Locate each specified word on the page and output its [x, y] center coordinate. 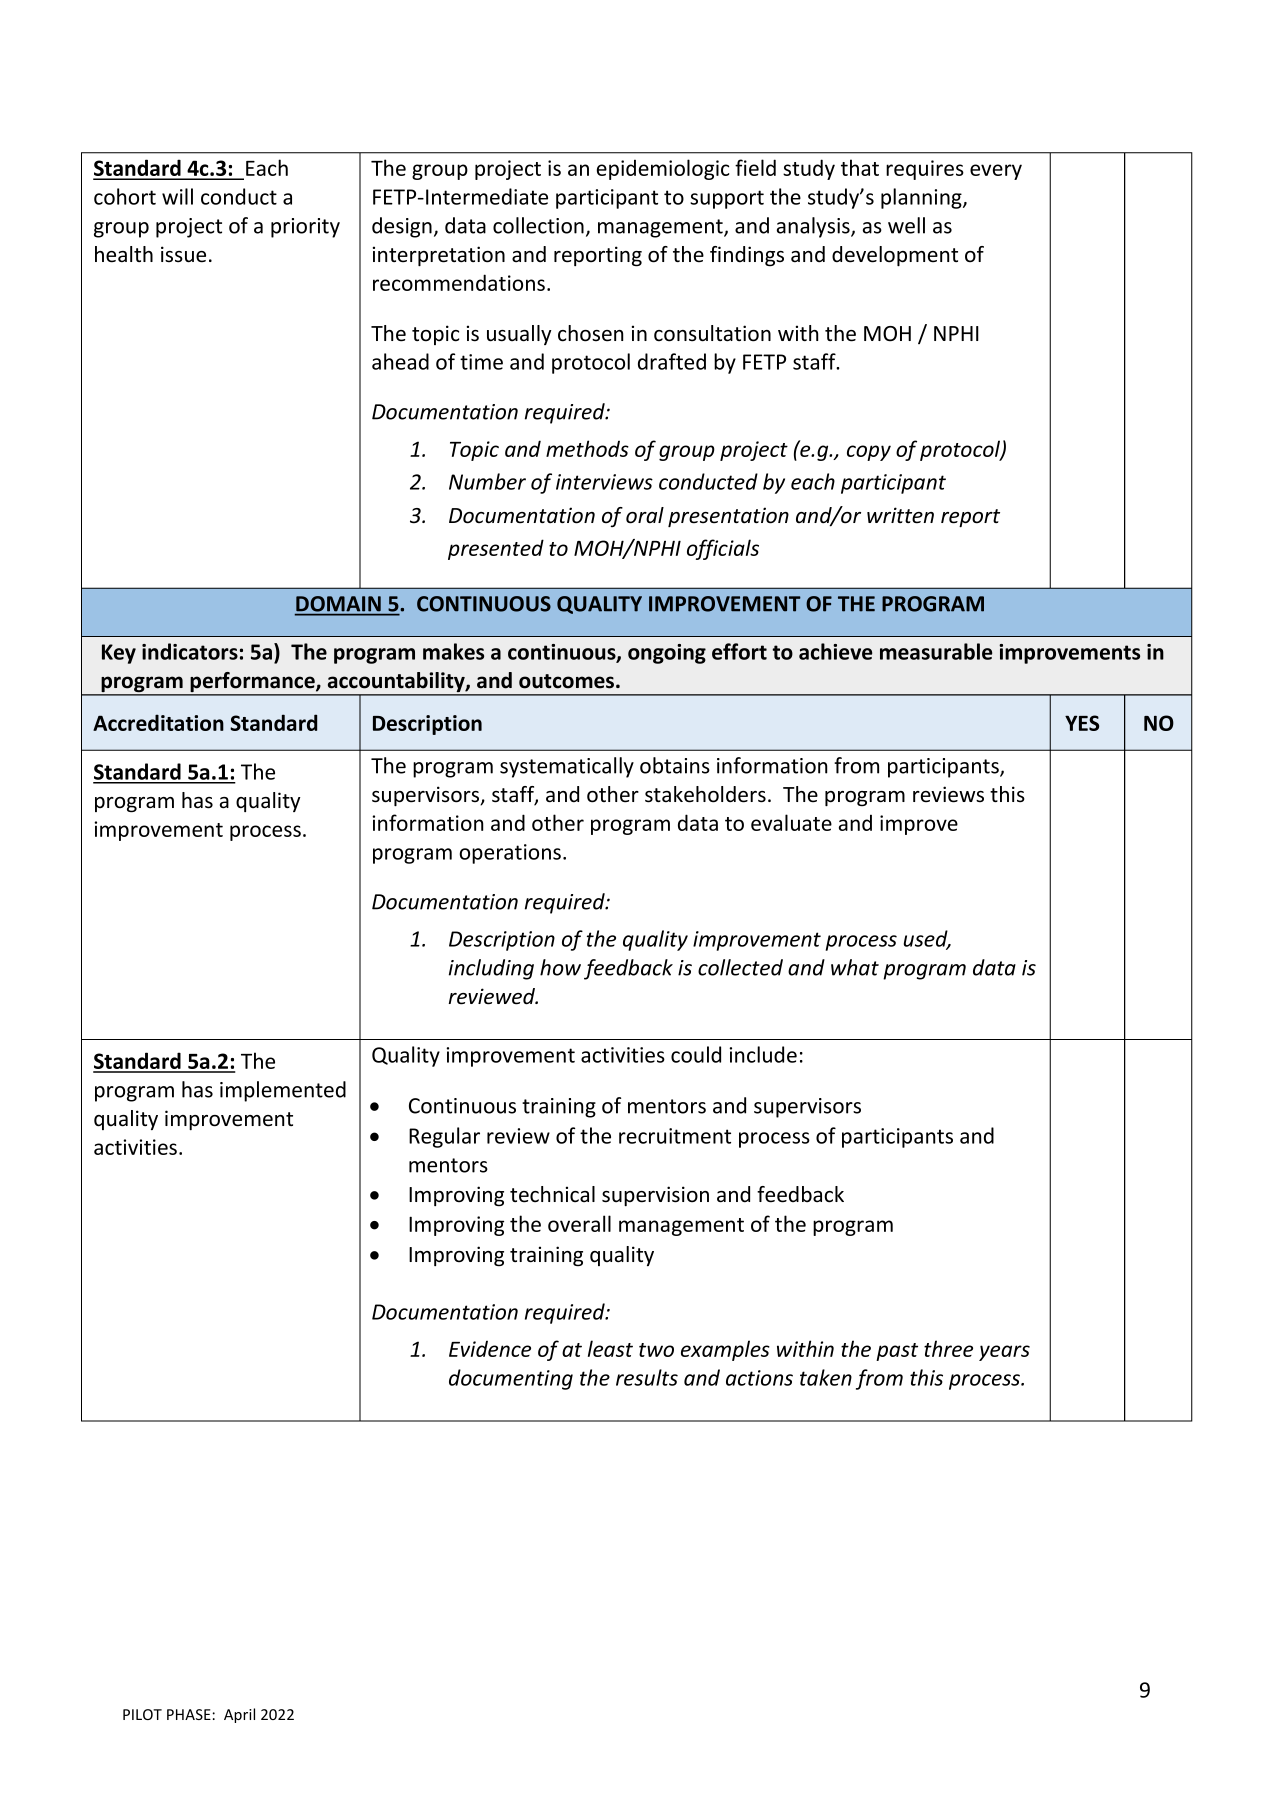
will [177, 196]
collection [538, 225]
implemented [283, 1091]
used [927, 939]
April [239, 1715]
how [560, 967]
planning [922, 198]
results [647, 1377]
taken [826, 1377]
